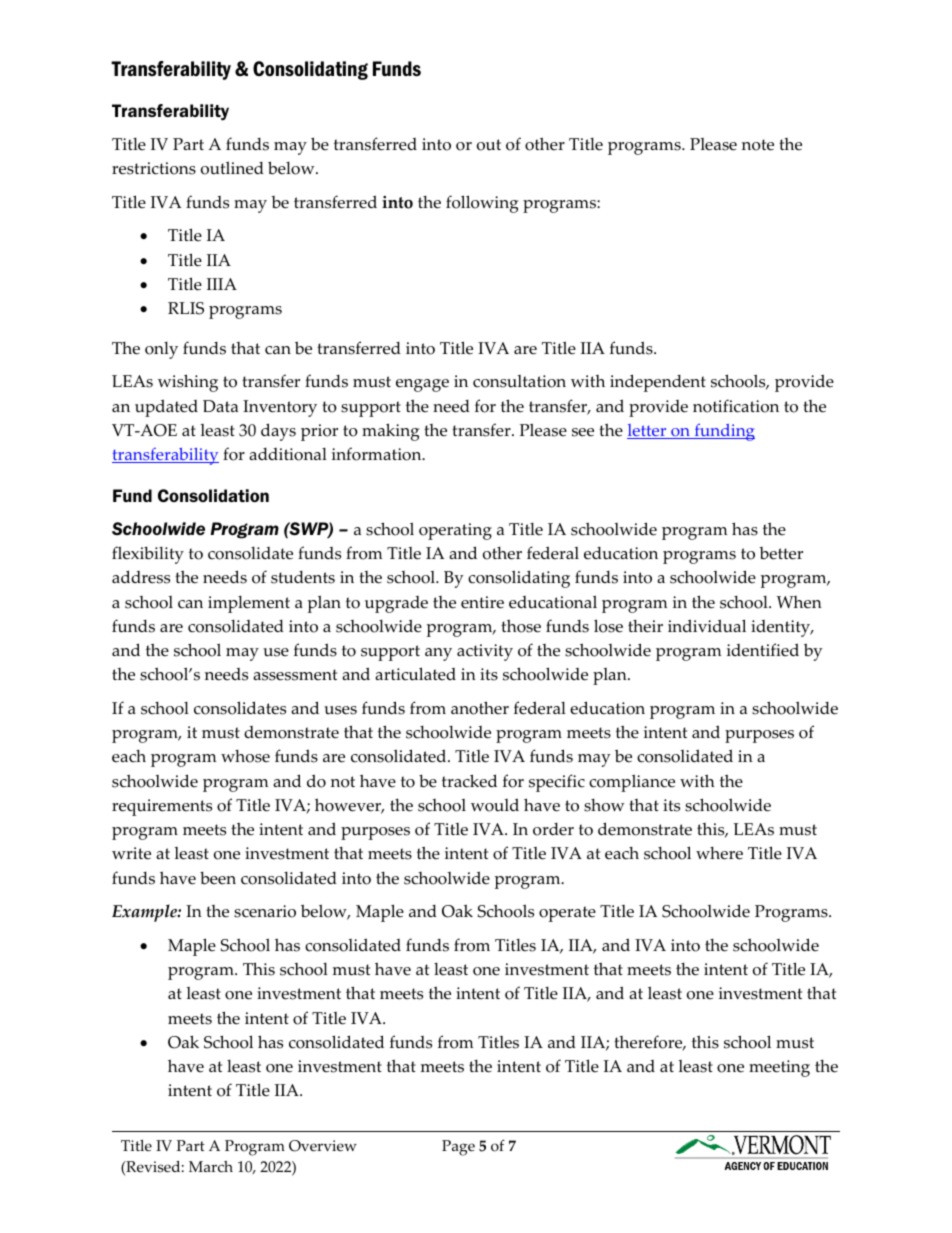  Describe the element at coordinates (758, 145) in the screenshot. I see `note` at that location.
